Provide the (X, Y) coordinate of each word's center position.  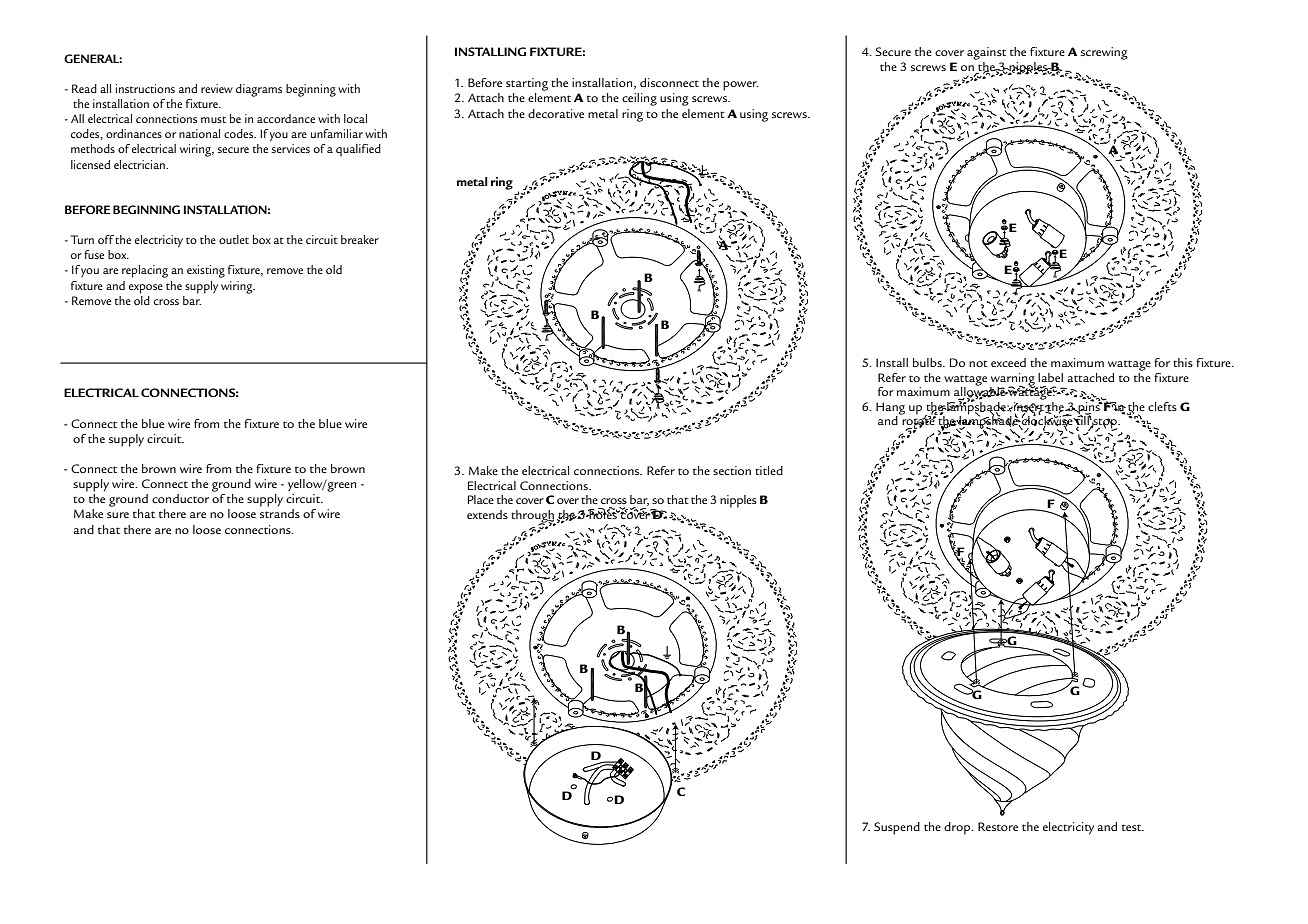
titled (769, 470)
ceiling (639, 99)
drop (958, 828)
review (217, 88)
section (732, 470)
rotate (919, 422)
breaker (360, 239)
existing (206, 271)
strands (280, 513)
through (533, 517)
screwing (1104, 53)
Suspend (897, 828)
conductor (180, 498)
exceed (1008, 362)
